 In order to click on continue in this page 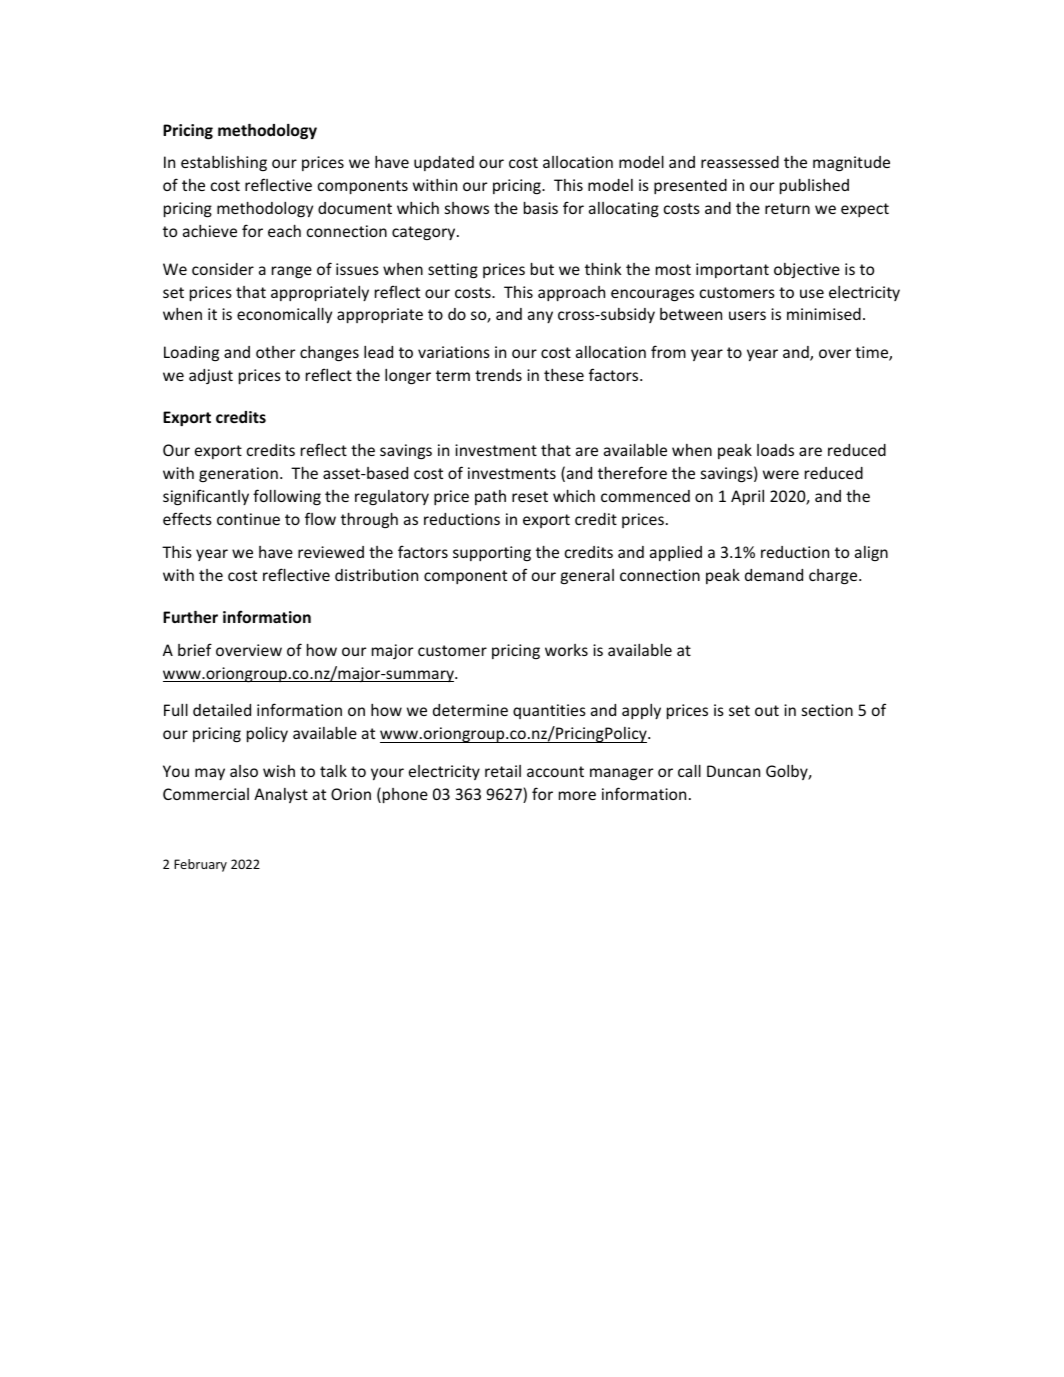, I will do `click(248, 519)`.
